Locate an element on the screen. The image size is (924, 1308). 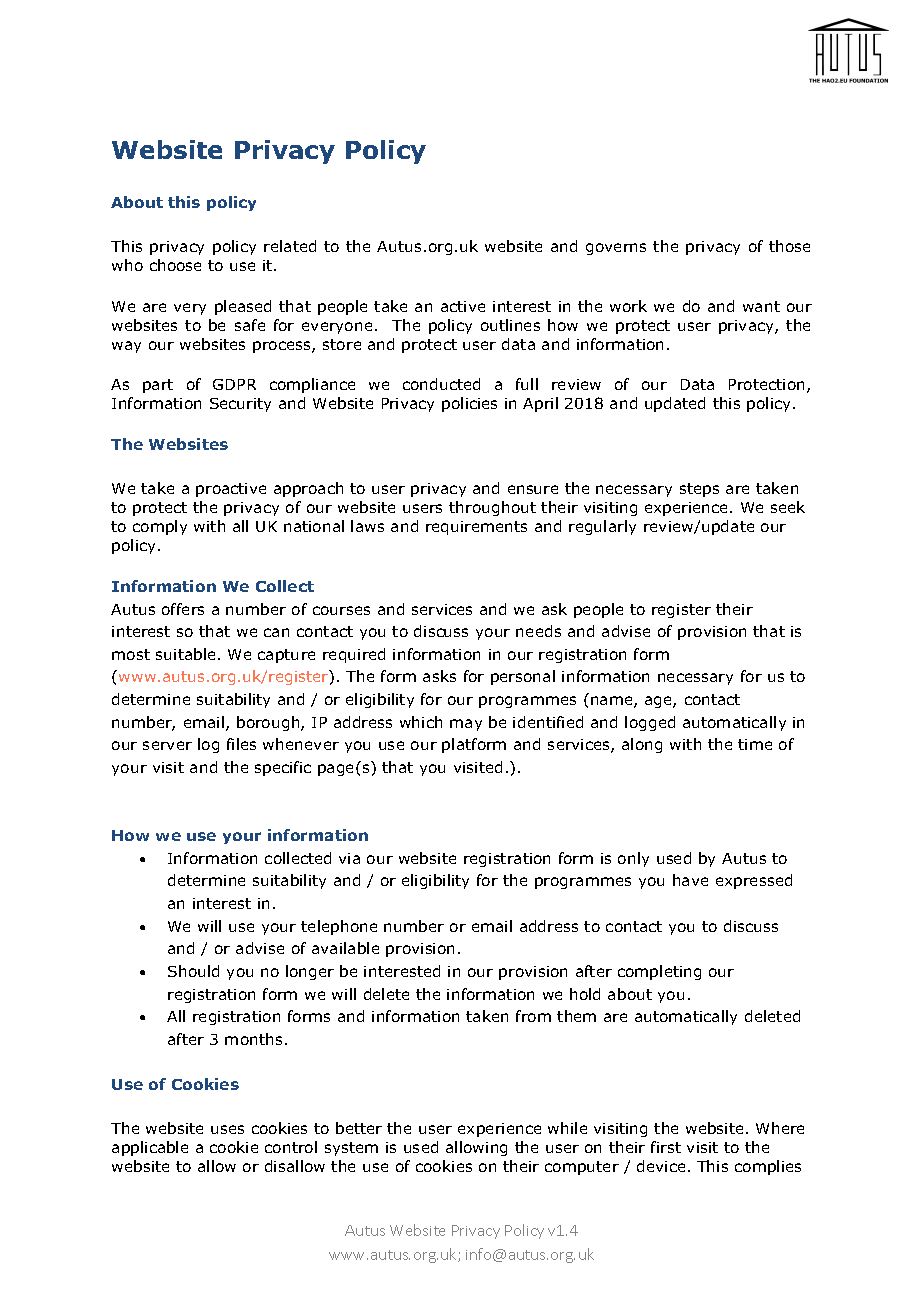
steps is located at coordinates (699, 490).
